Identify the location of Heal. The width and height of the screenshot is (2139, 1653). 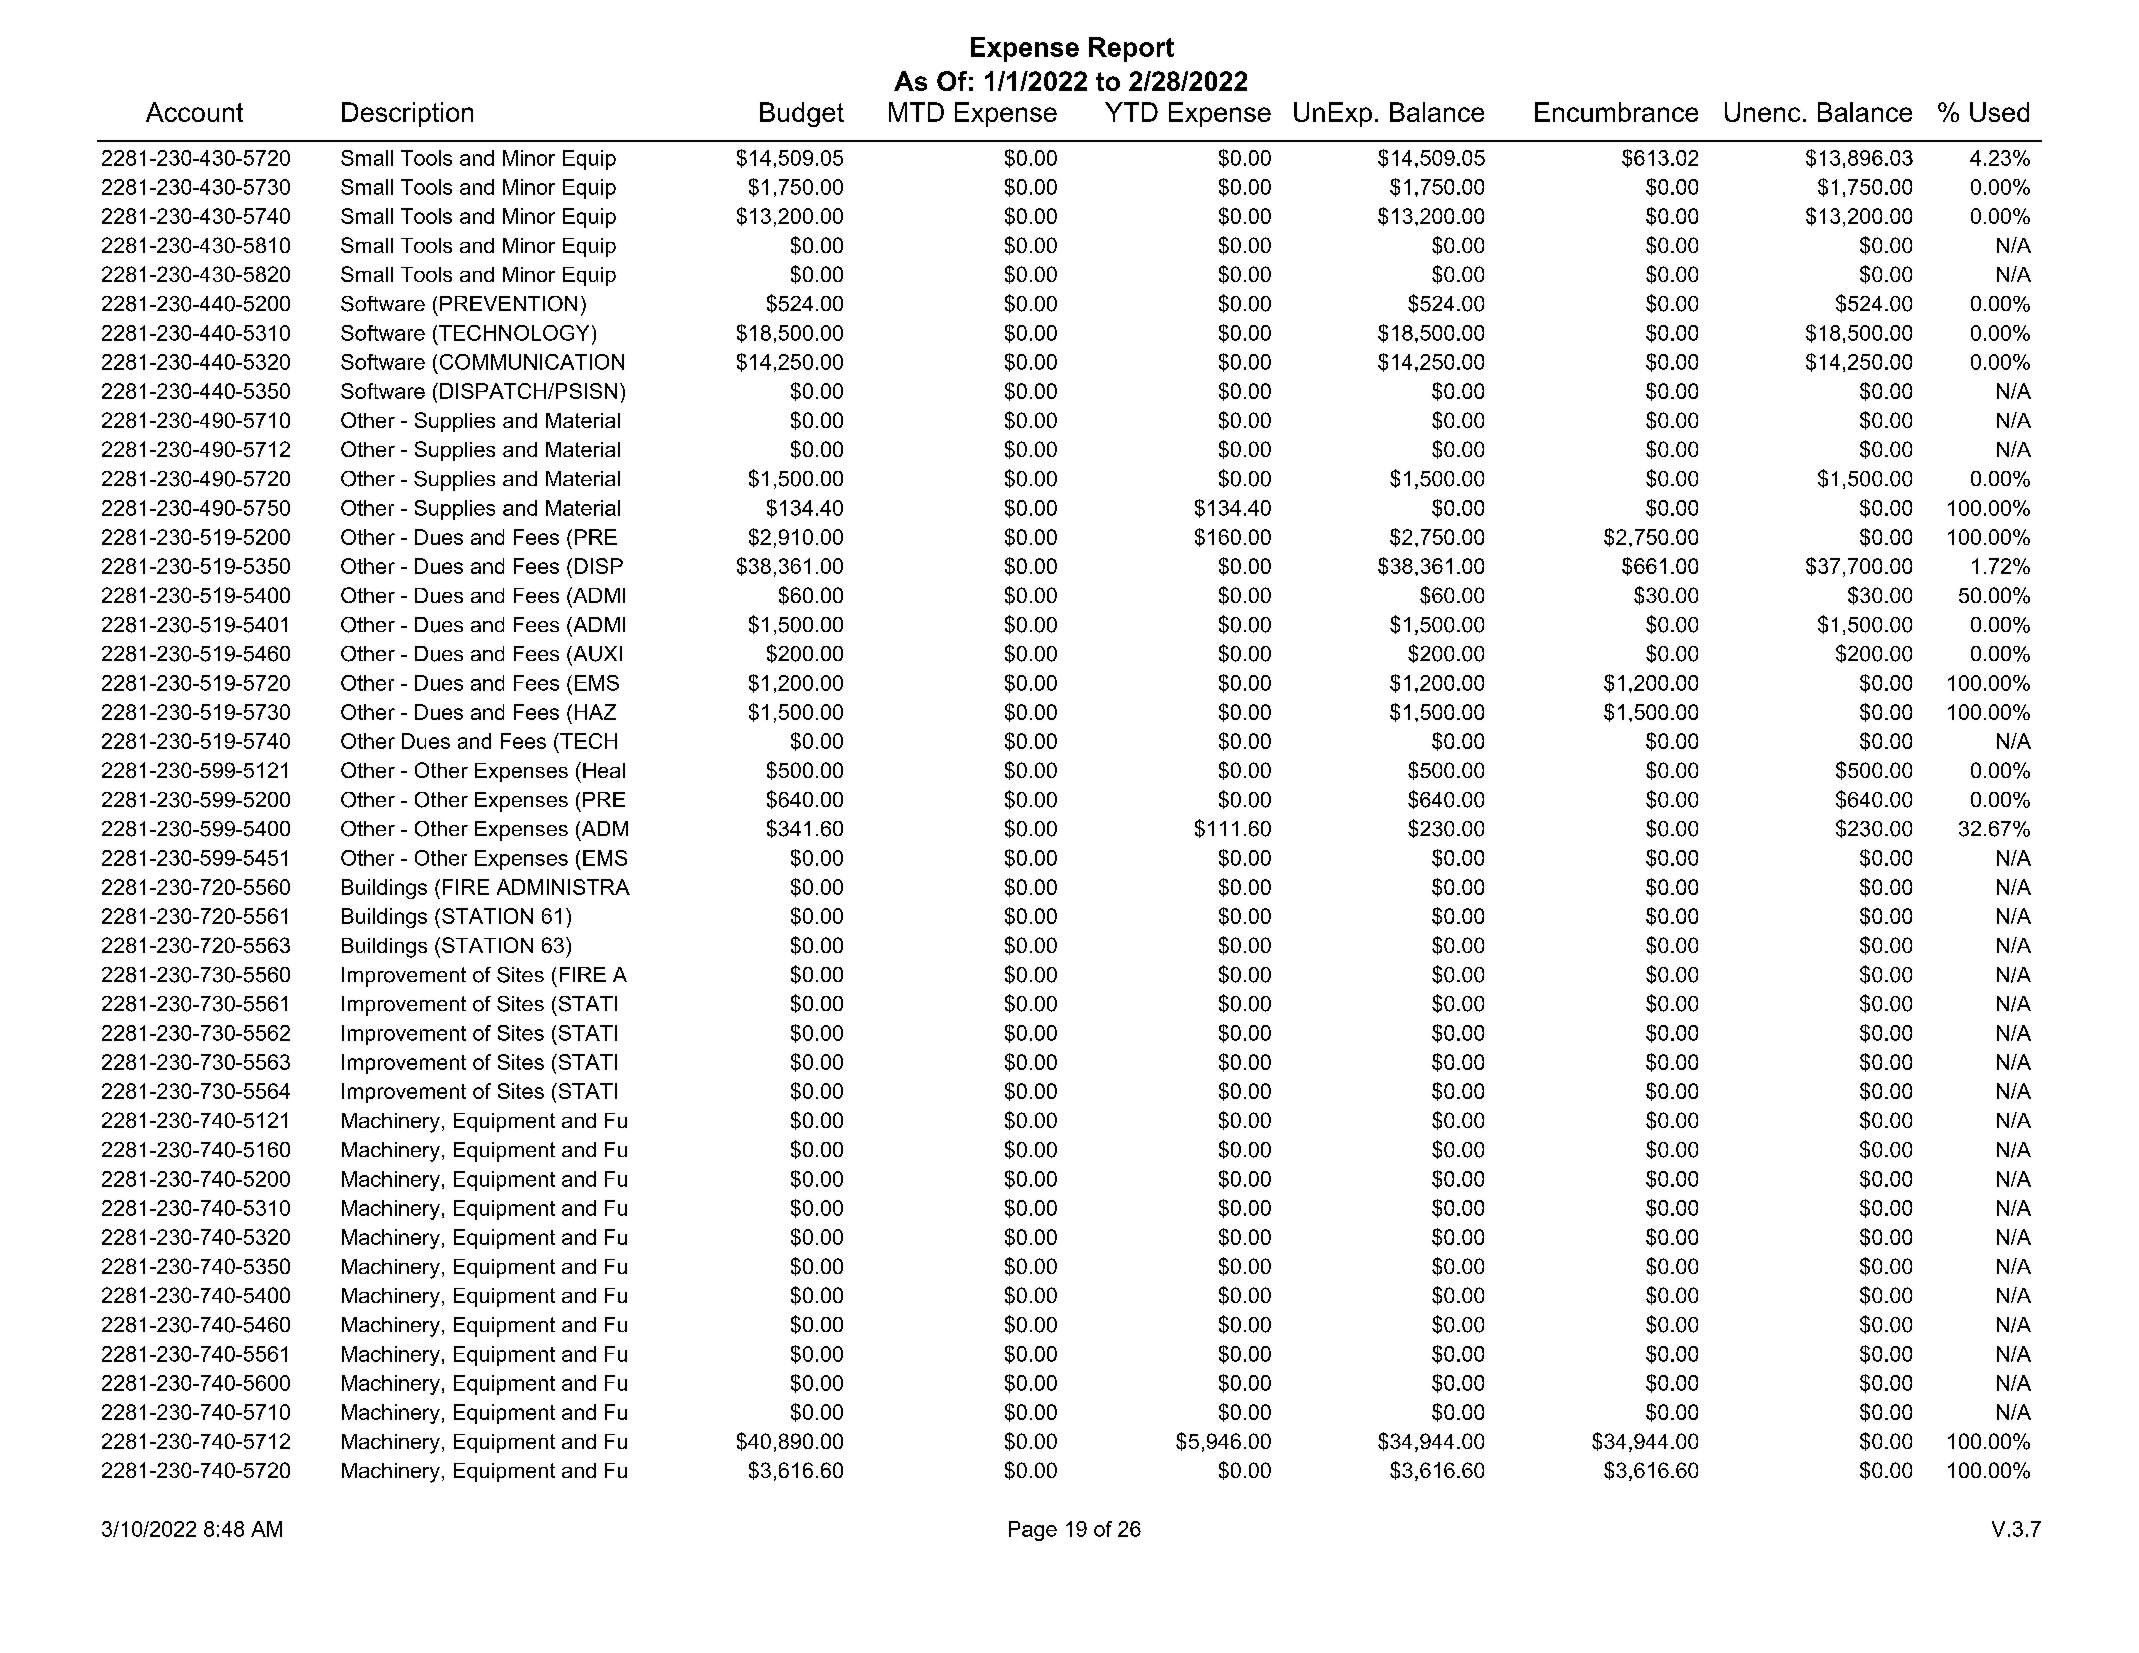
(604, 770).
